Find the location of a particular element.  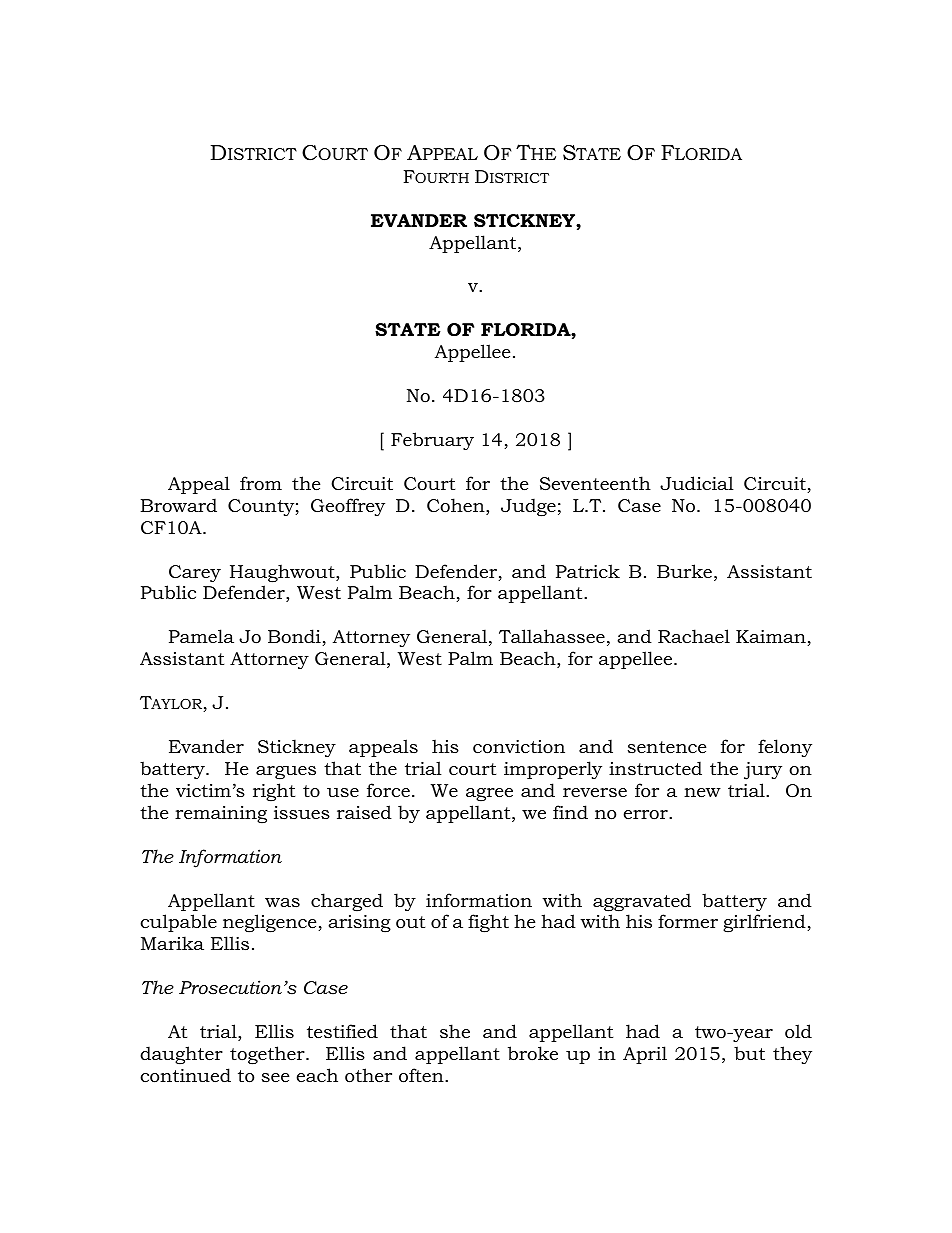

together is located at coordinates (268, 1055).
